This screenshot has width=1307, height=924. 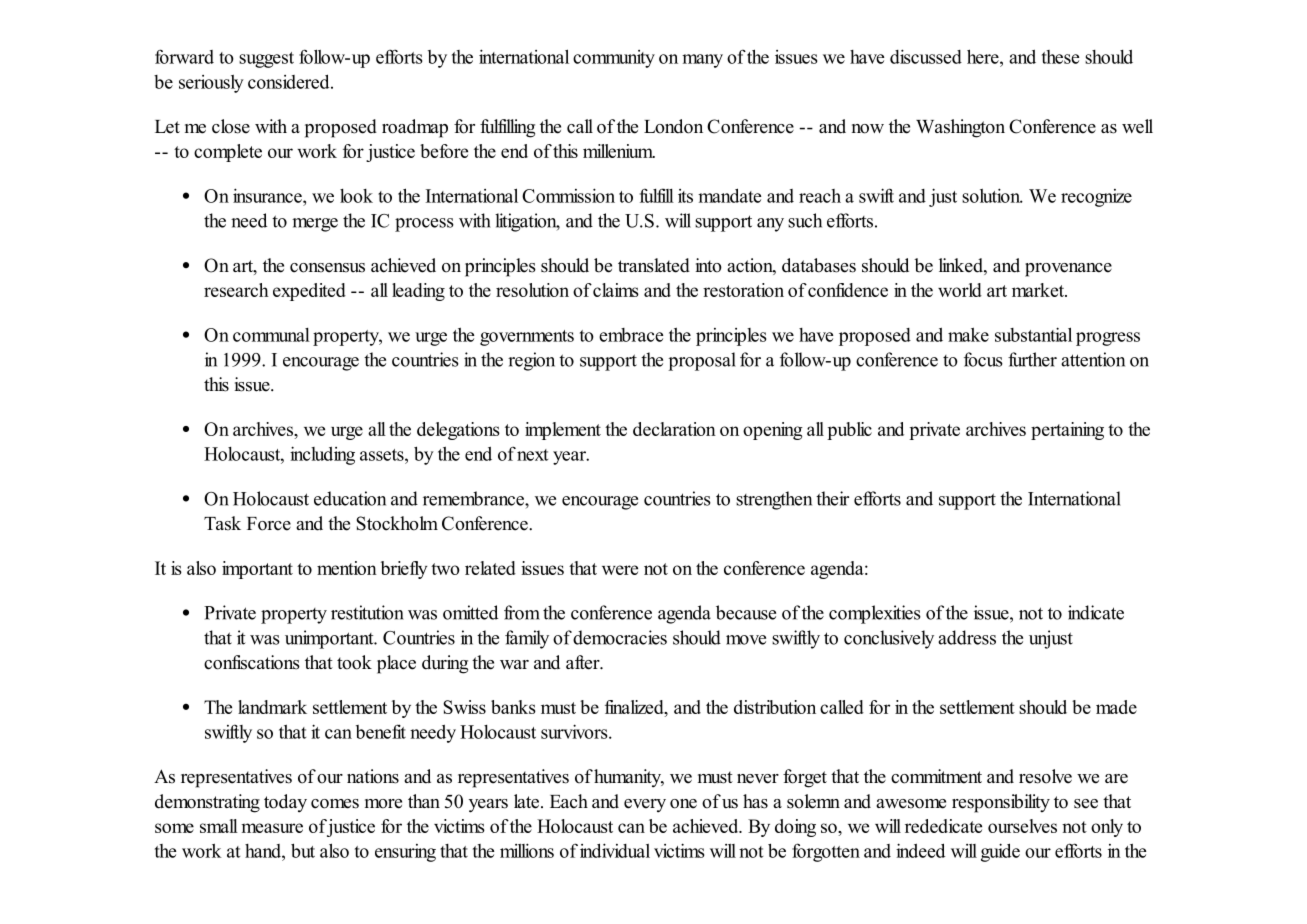 I want to click on these, so click(x=1060, y=57).
